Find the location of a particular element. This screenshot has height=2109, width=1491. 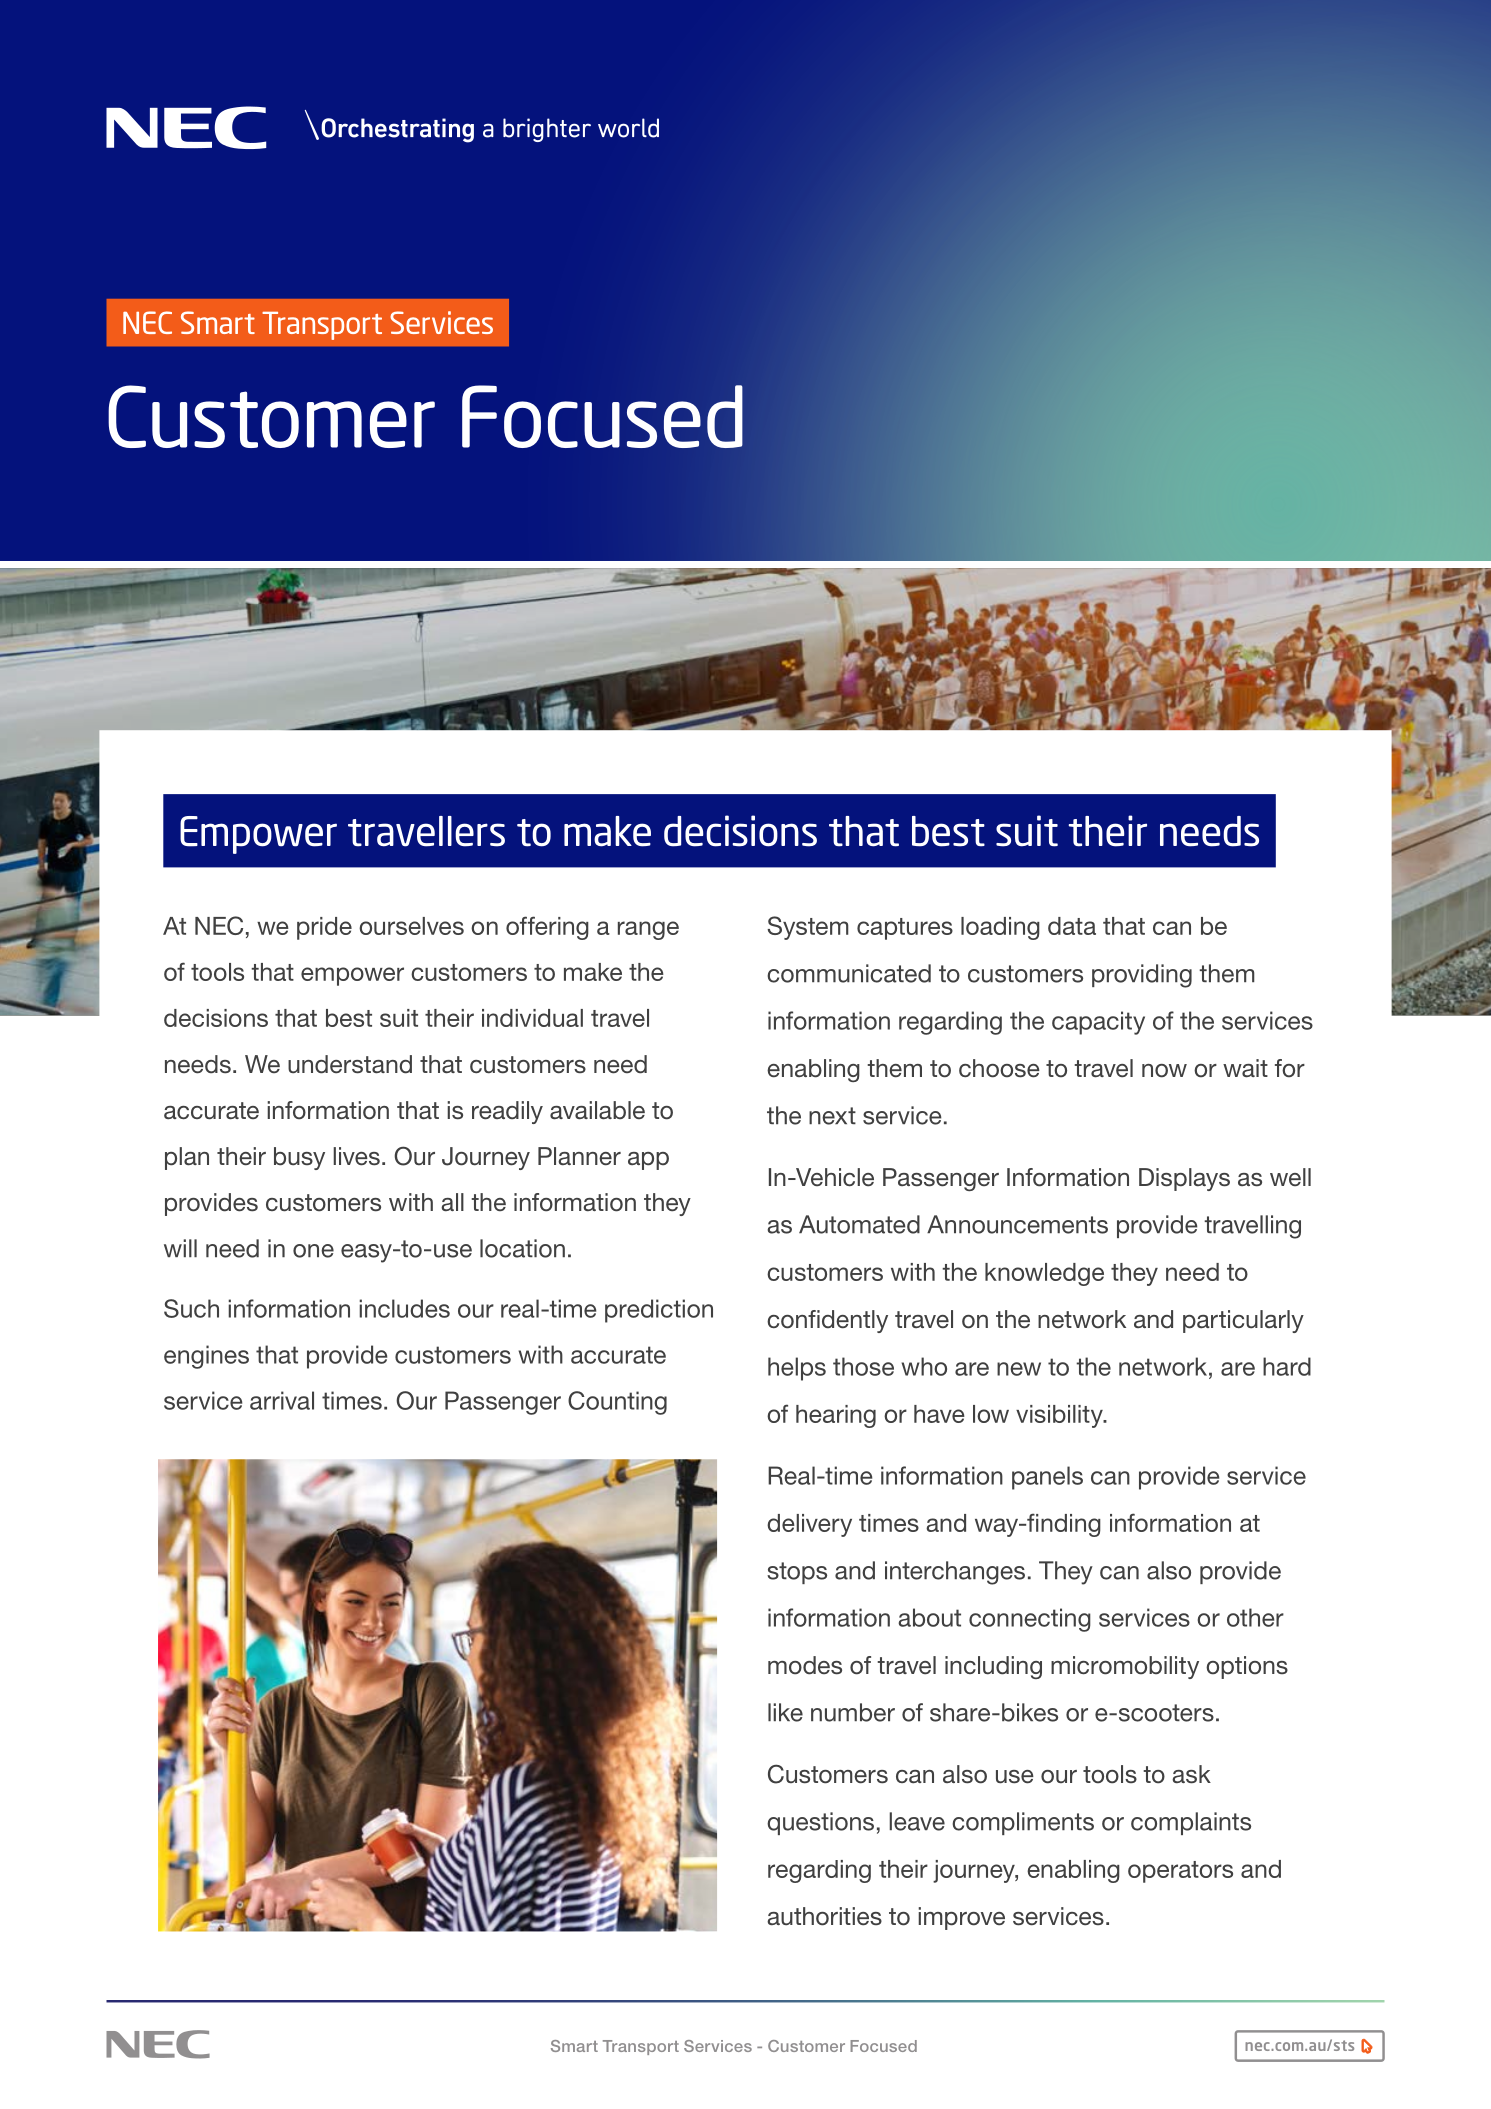

System is located at coordinates (808, 928).
